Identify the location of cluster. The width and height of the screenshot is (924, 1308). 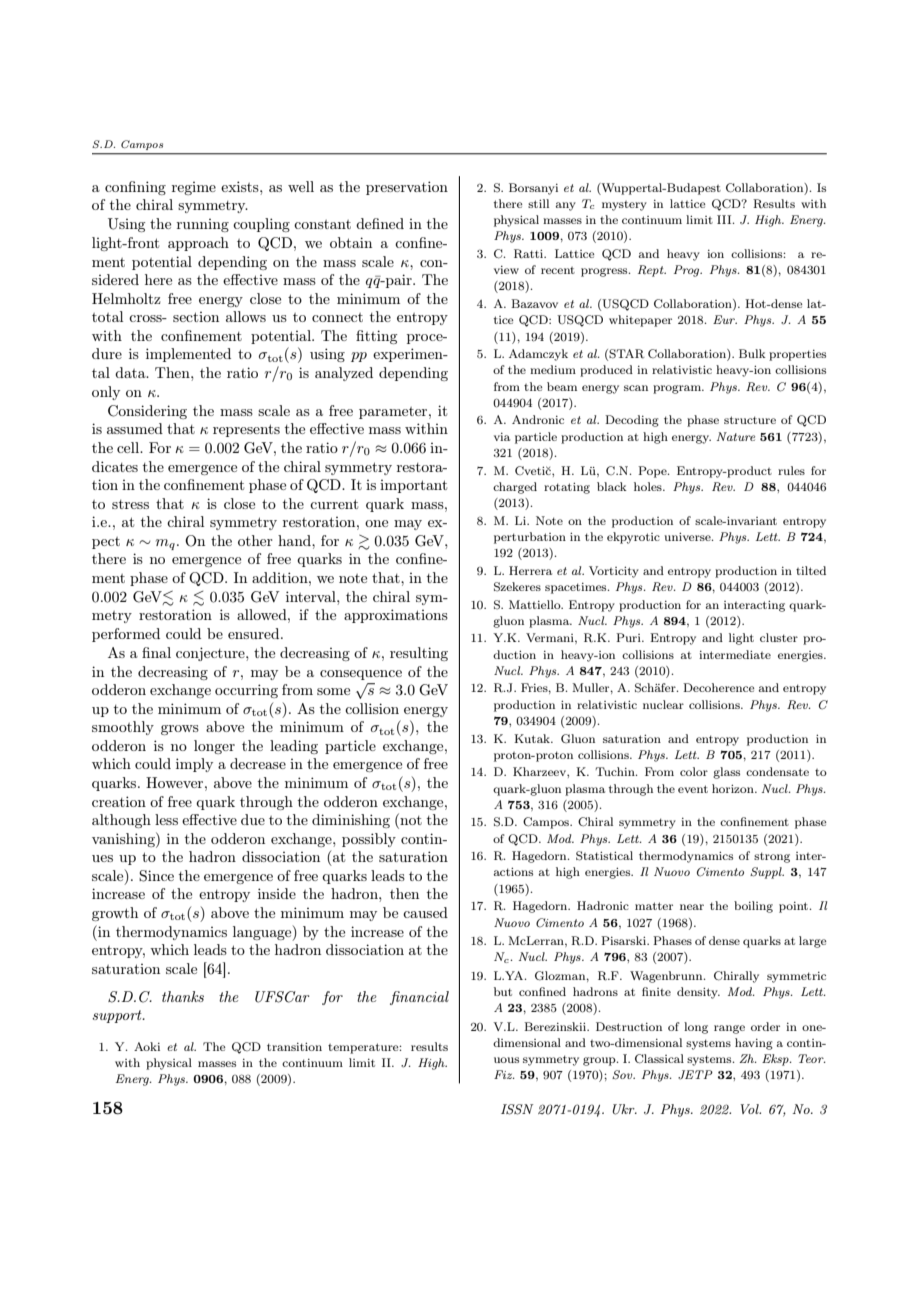
(779, 637).
